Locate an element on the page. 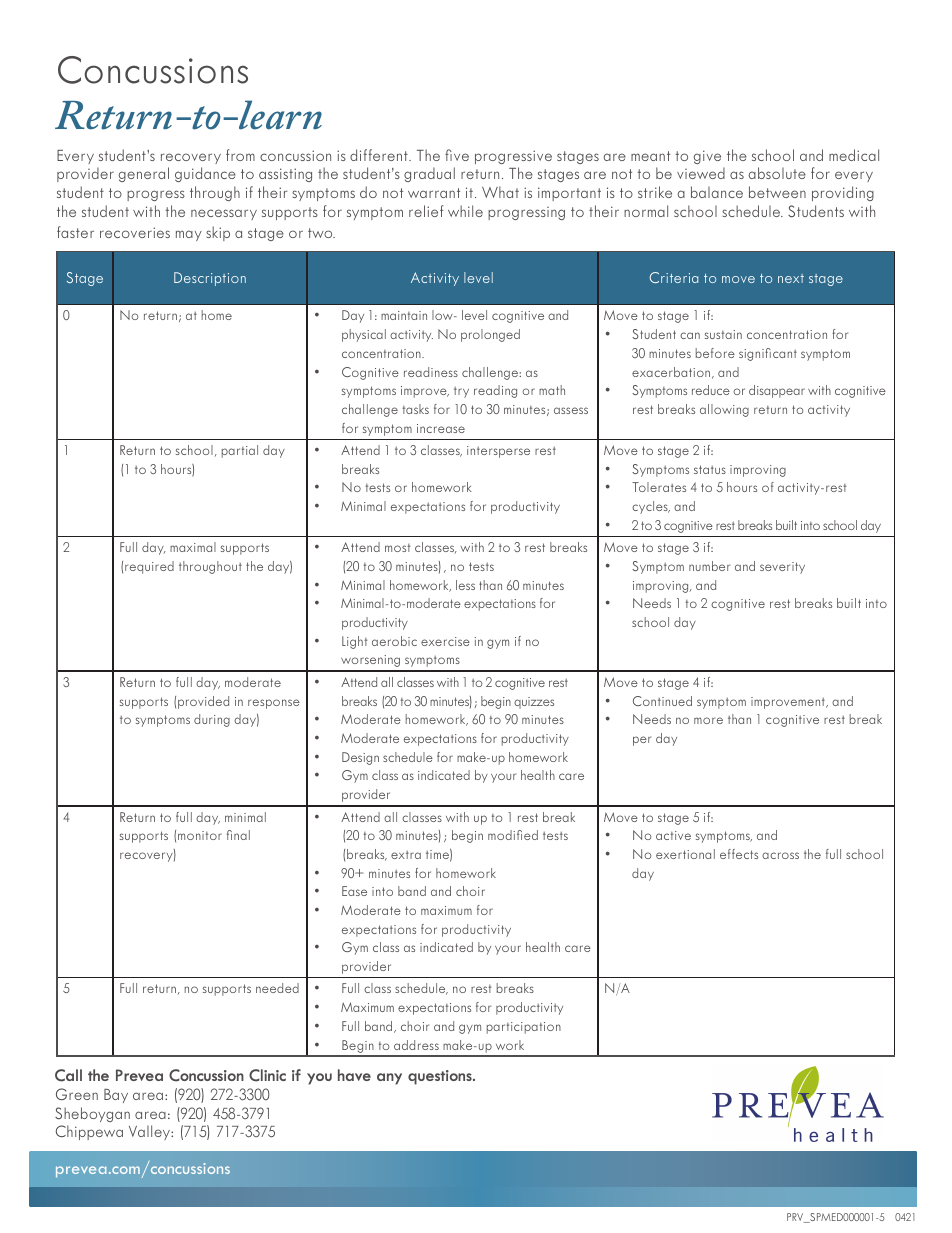 This document has height=1233, width=952. general is located at coordinates (144, 174).
